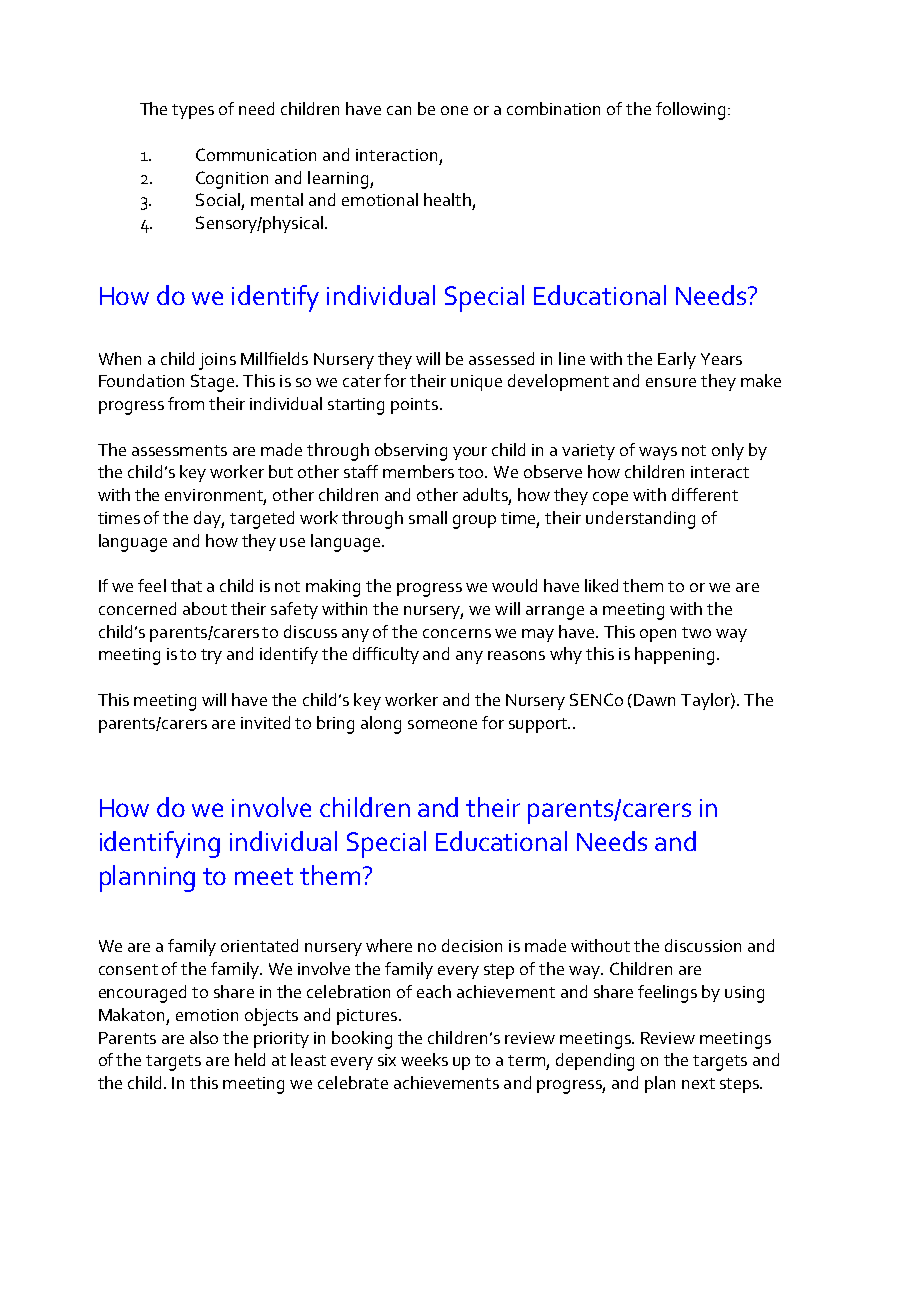 The height and width of the screenshot is (1308, 924). What do you see at coordinates (690, 111) in the screenshot?
I see `following` at bounding box center [690, 111].
